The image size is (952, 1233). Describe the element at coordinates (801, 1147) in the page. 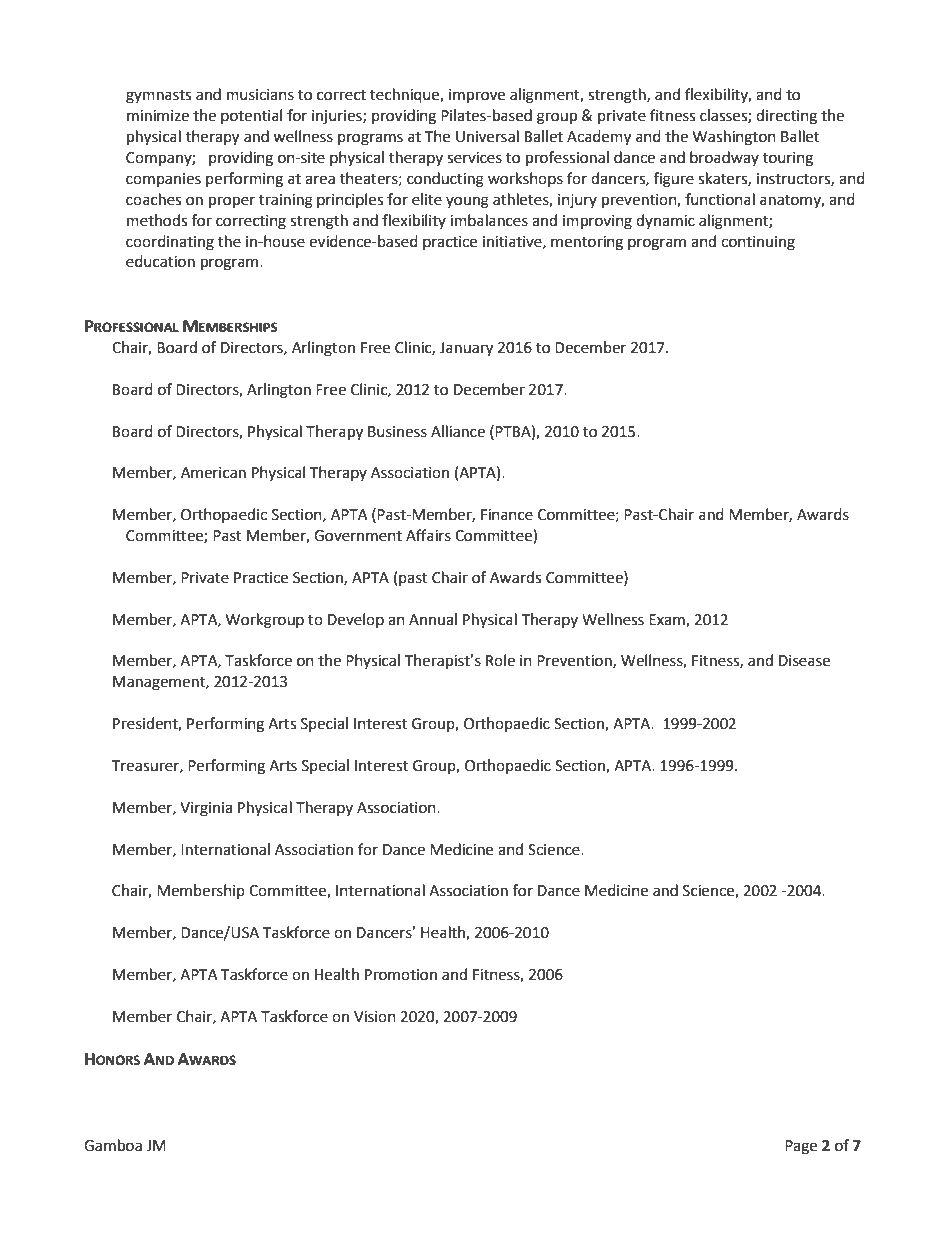

I see `Page` at that location.
